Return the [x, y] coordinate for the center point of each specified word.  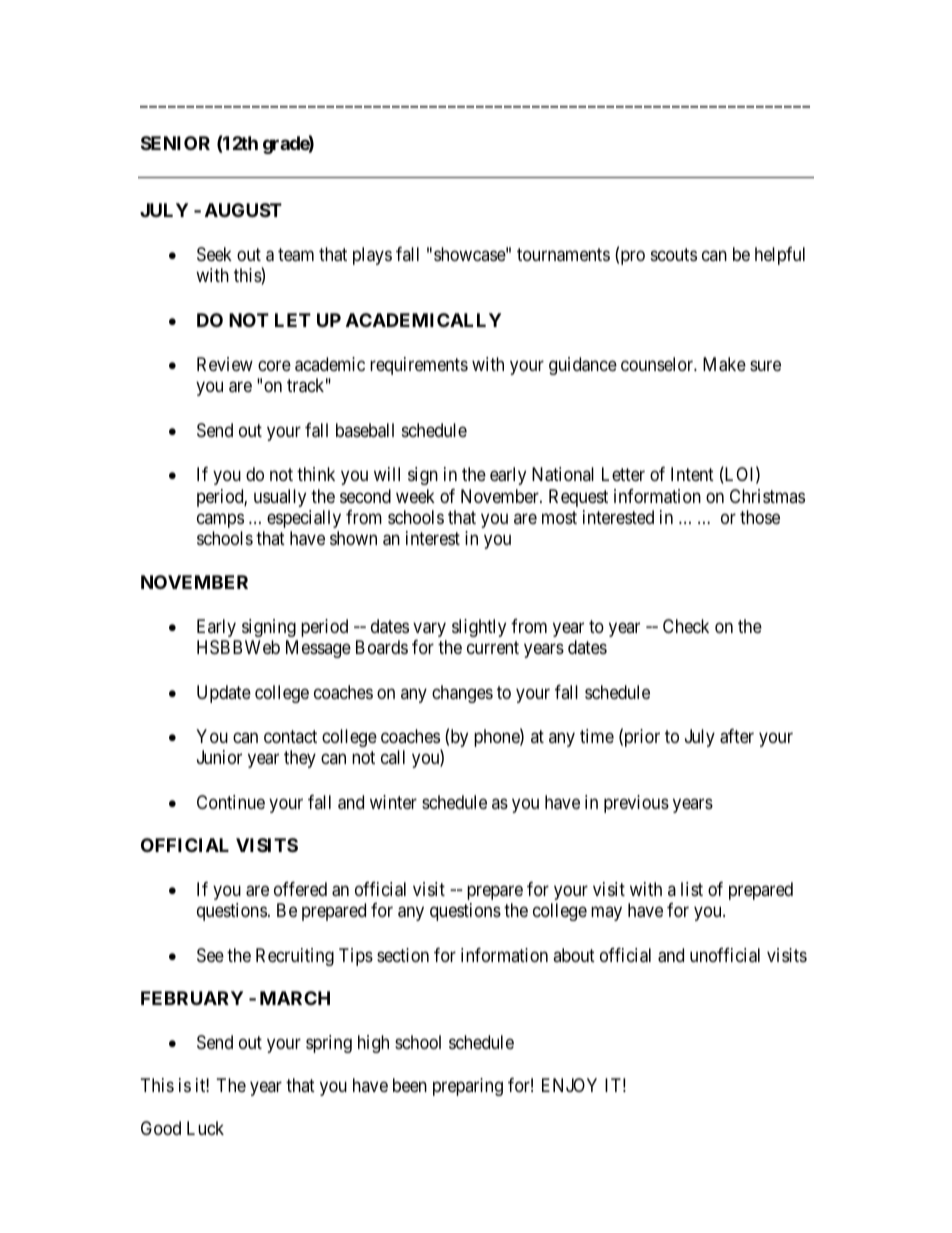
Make [724, 364]
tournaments [563, 255]
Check [686, 626]
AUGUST [243, 210]
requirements [419, 366]
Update [224, 694]
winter [393, 802]
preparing [468, 1087]
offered [300, 889]
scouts [674, 254]
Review [225, 364]
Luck [205, 1128]
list [692, 889]
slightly [479, 628]
